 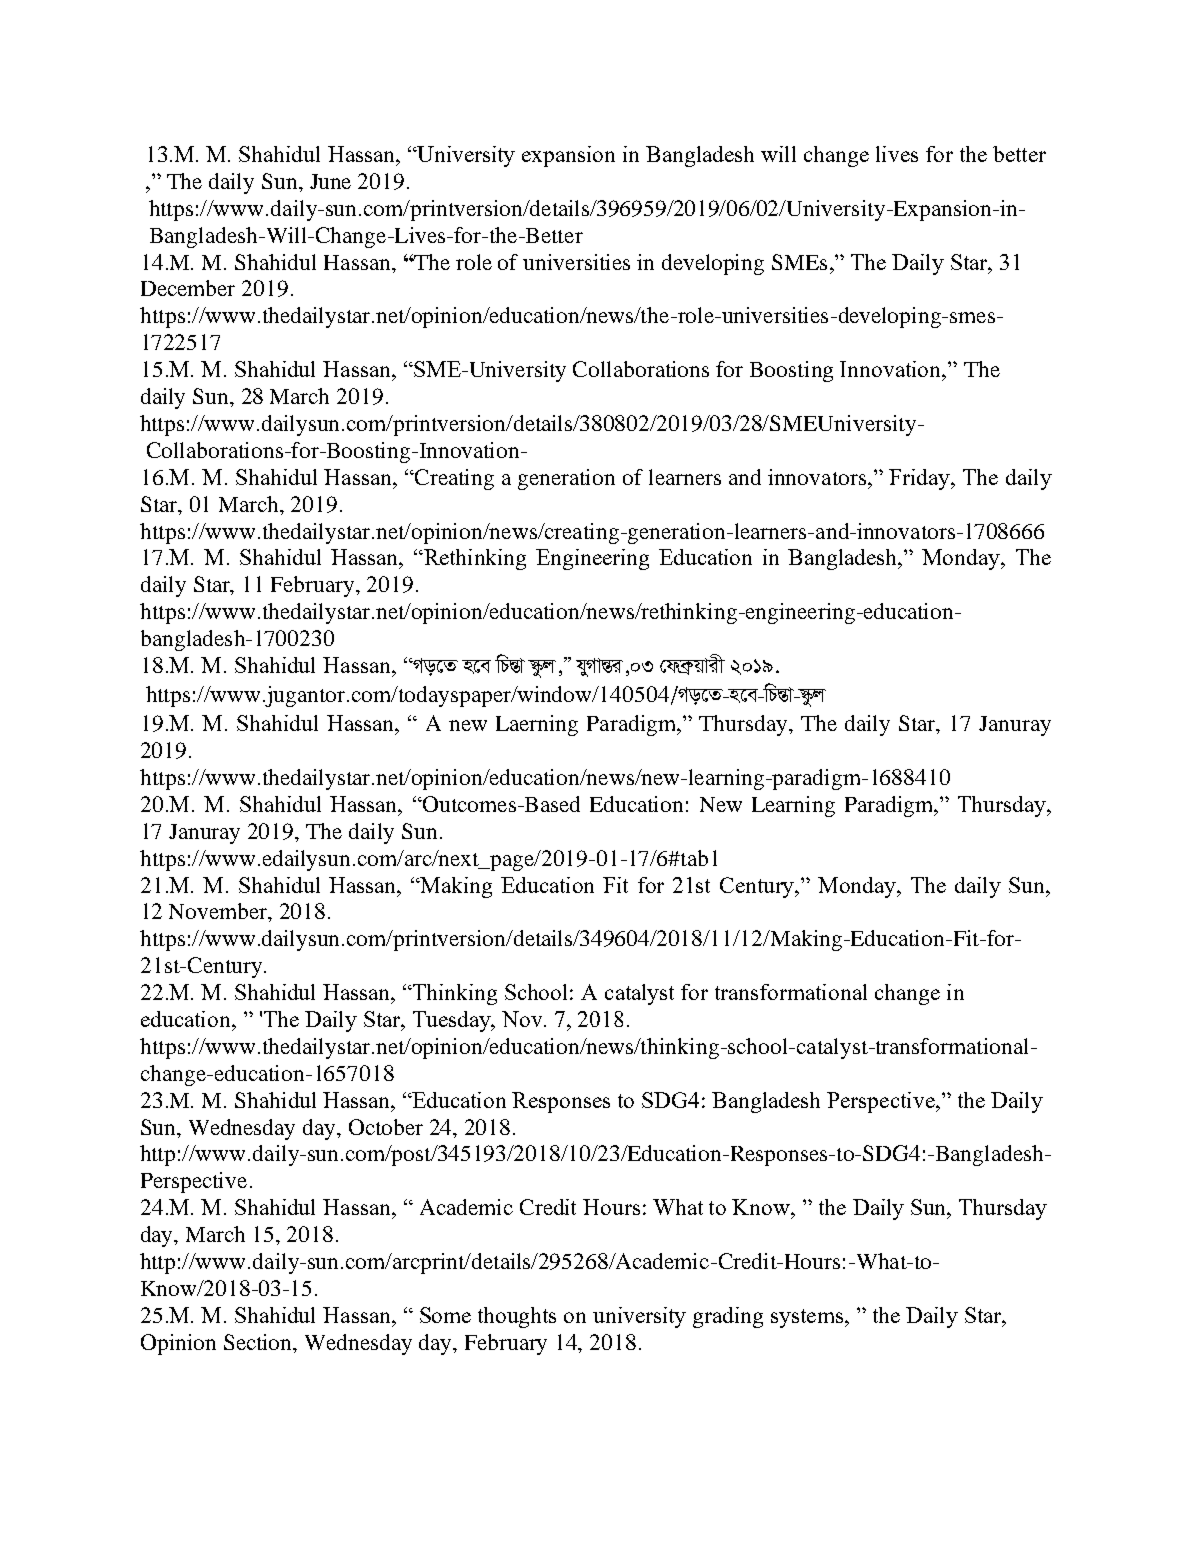 I want to click on December, so click(x=188, y=288).
